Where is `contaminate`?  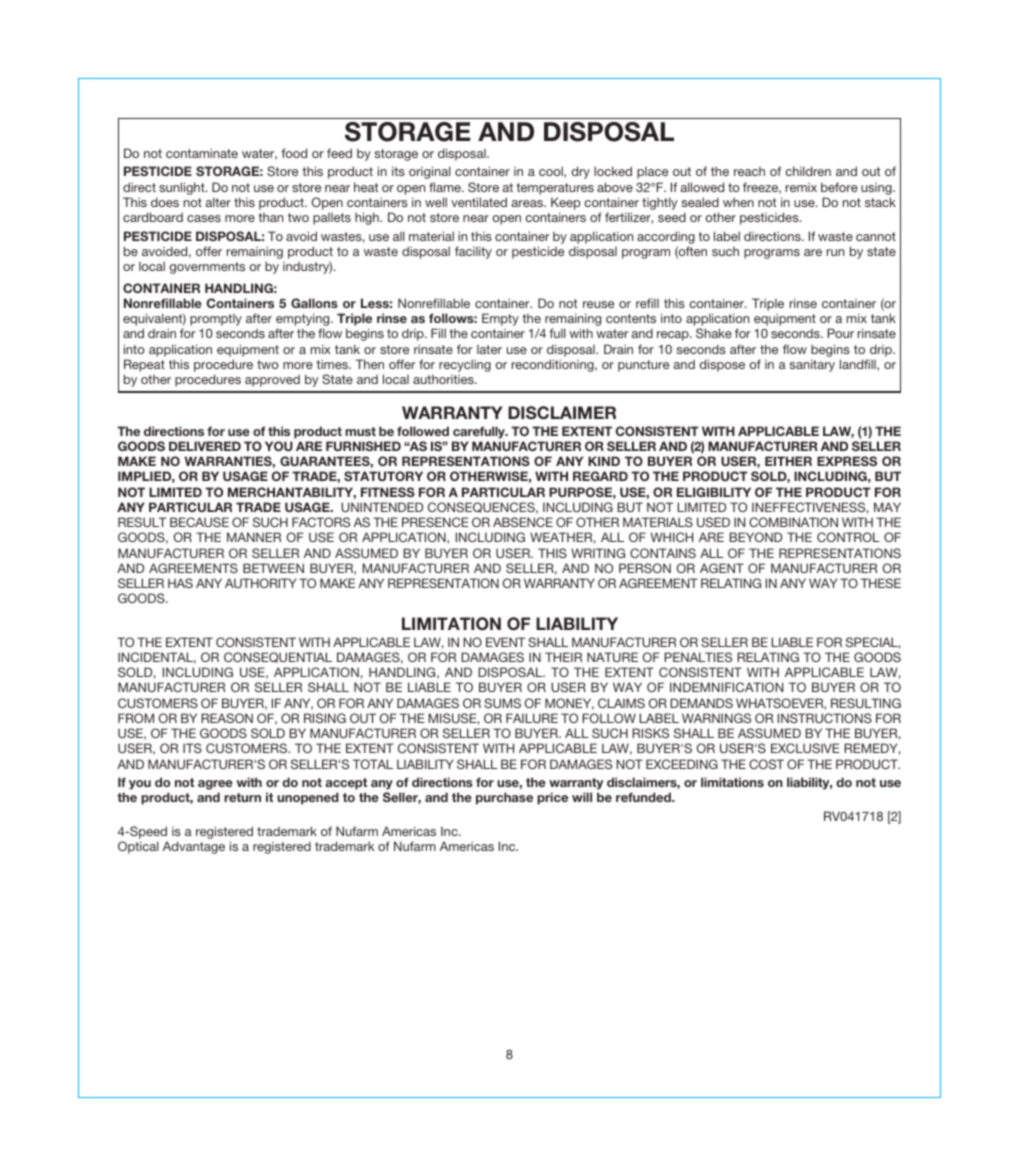
contaminate is located at coordinates (202, 153).
